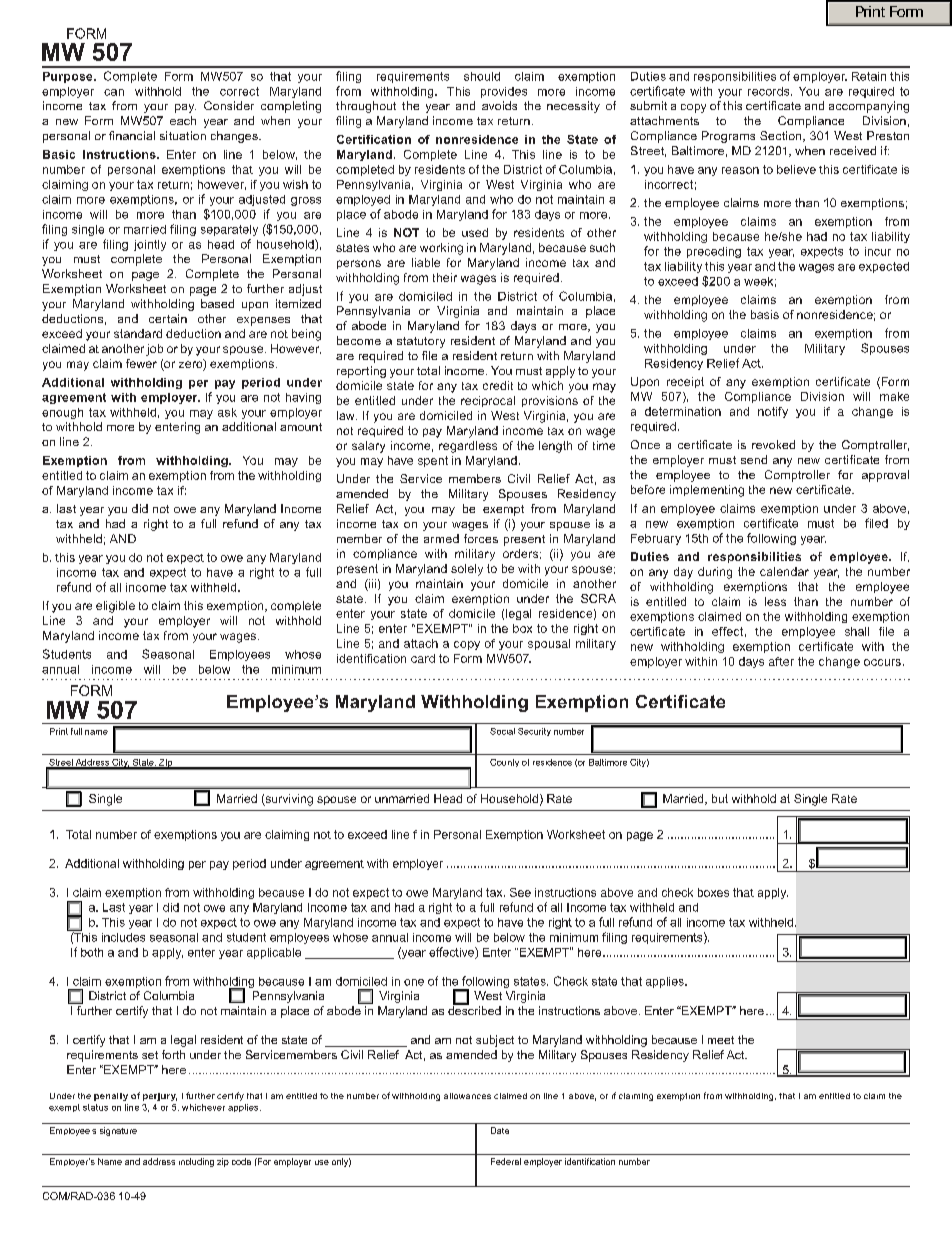 The height and width of the screenshot is (1233, 952). What do you see at coordinates (183, 120) in the screenshot?
I see `each` at bounding box center [183, 120].
